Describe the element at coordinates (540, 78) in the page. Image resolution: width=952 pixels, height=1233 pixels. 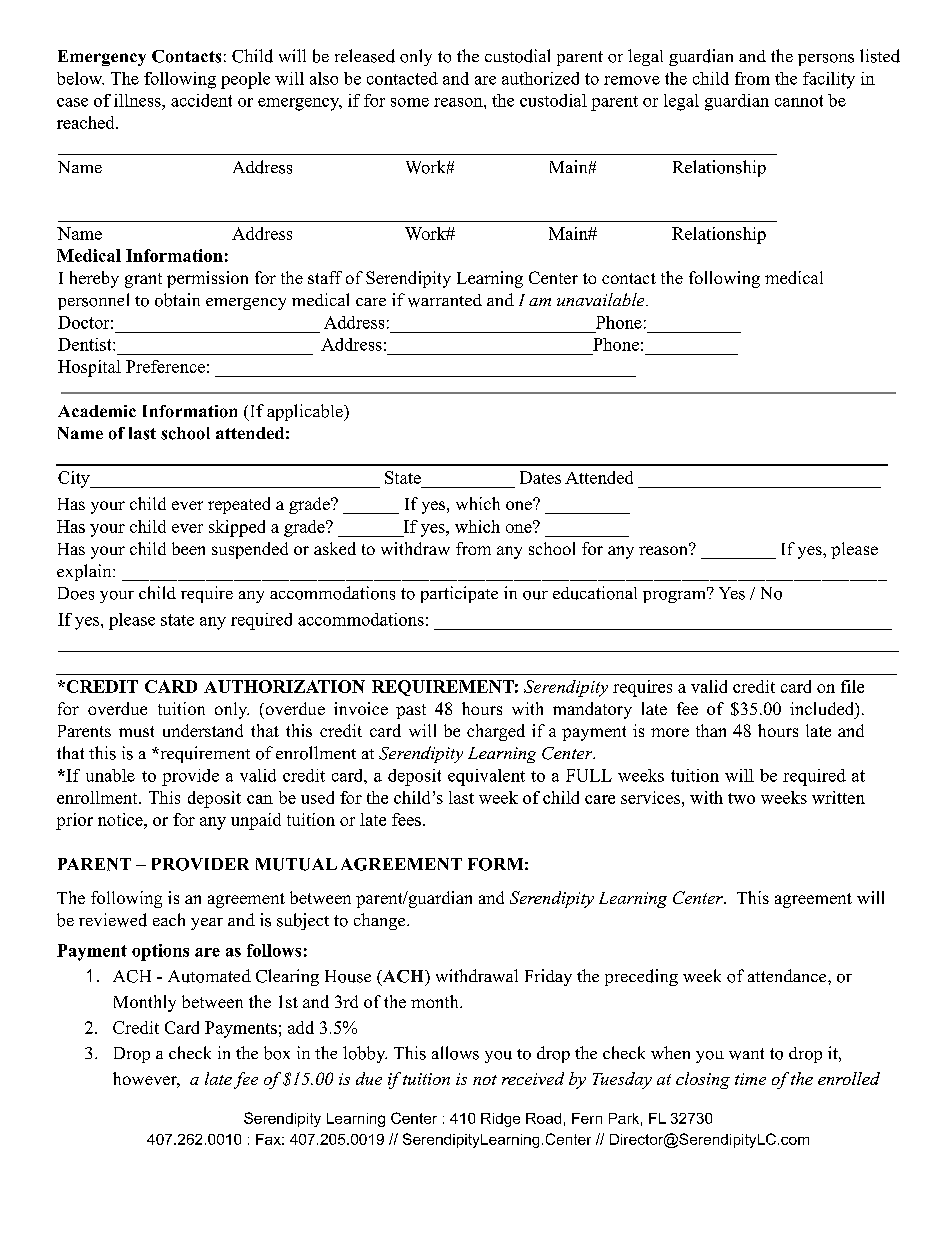
I see `authorized` at that location.
